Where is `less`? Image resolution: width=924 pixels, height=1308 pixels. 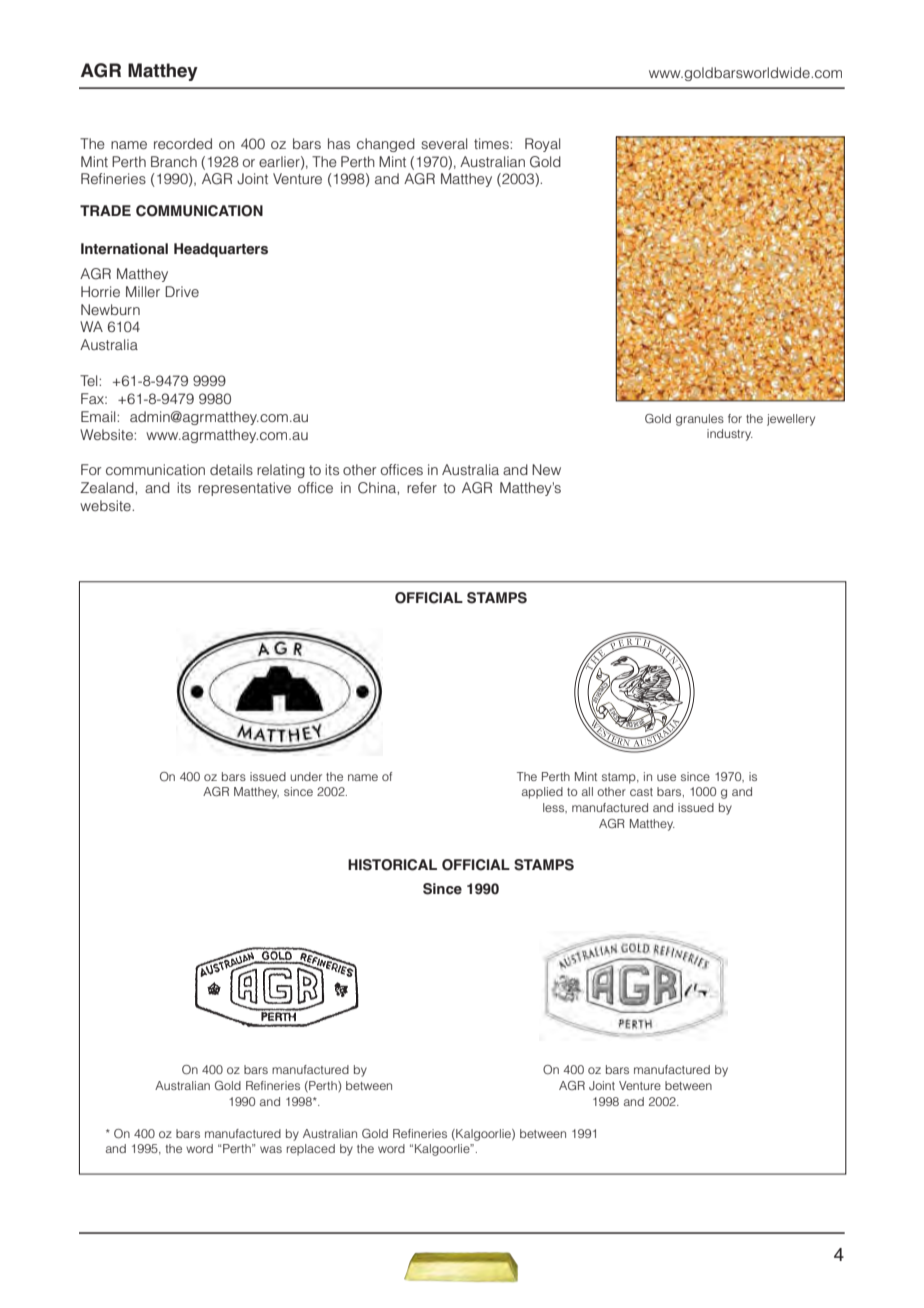
less is located at coordinates (555, 808).
